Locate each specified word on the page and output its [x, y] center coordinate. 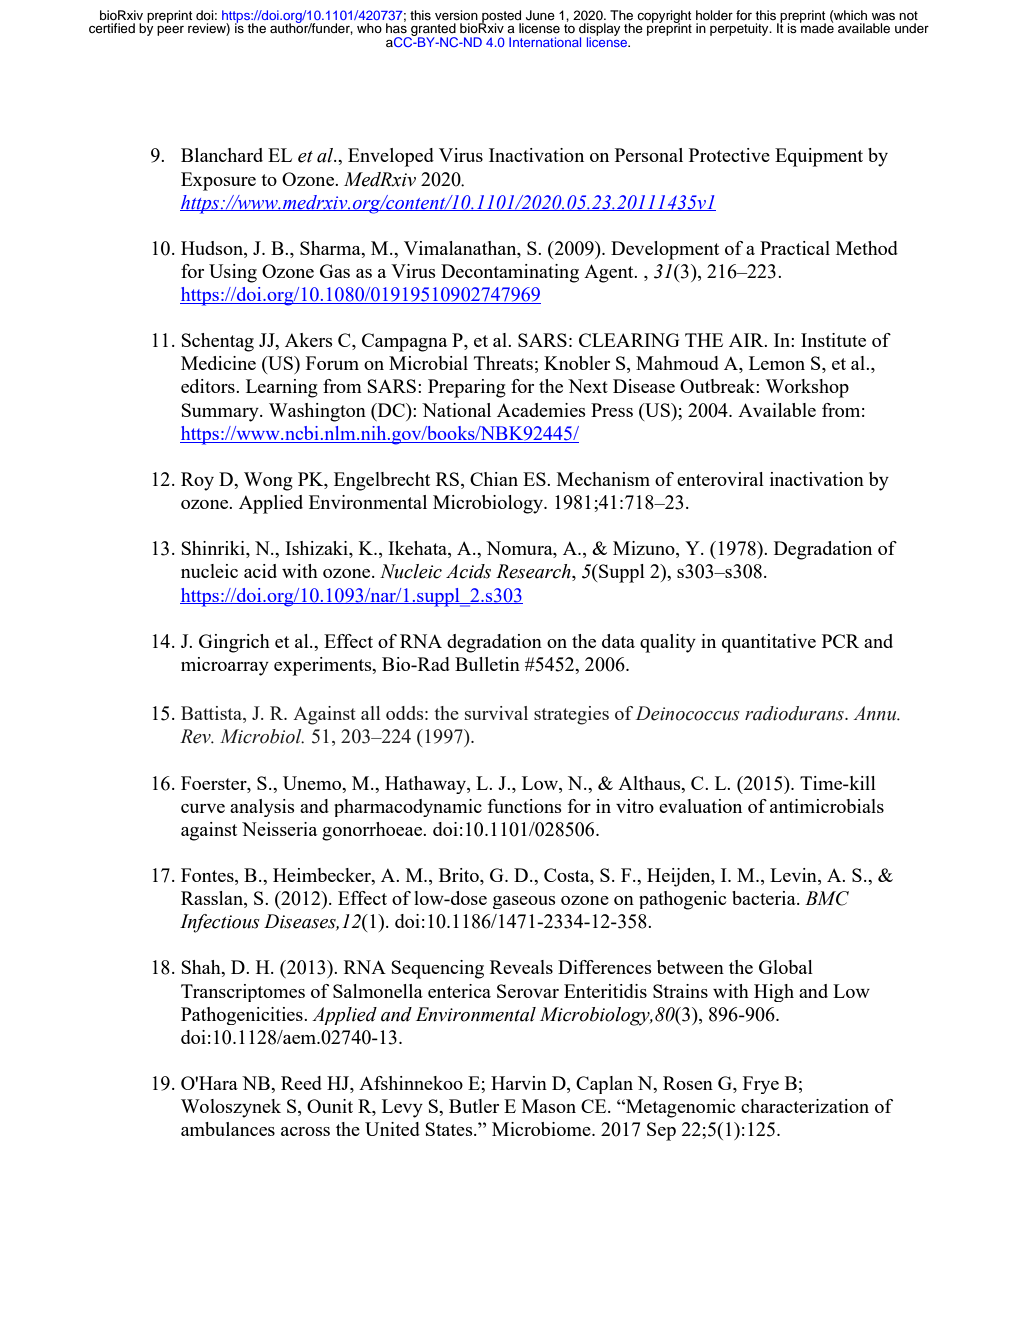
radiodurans [795, 713]
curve [203, 808]
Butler [474, 1106]
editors [209, 386]
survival [496, 713]
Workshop [807, 388]
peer [170, 31]
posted [502, 17]
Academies [541, 410]
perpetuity [740, 29]
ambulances [228, 1129]
